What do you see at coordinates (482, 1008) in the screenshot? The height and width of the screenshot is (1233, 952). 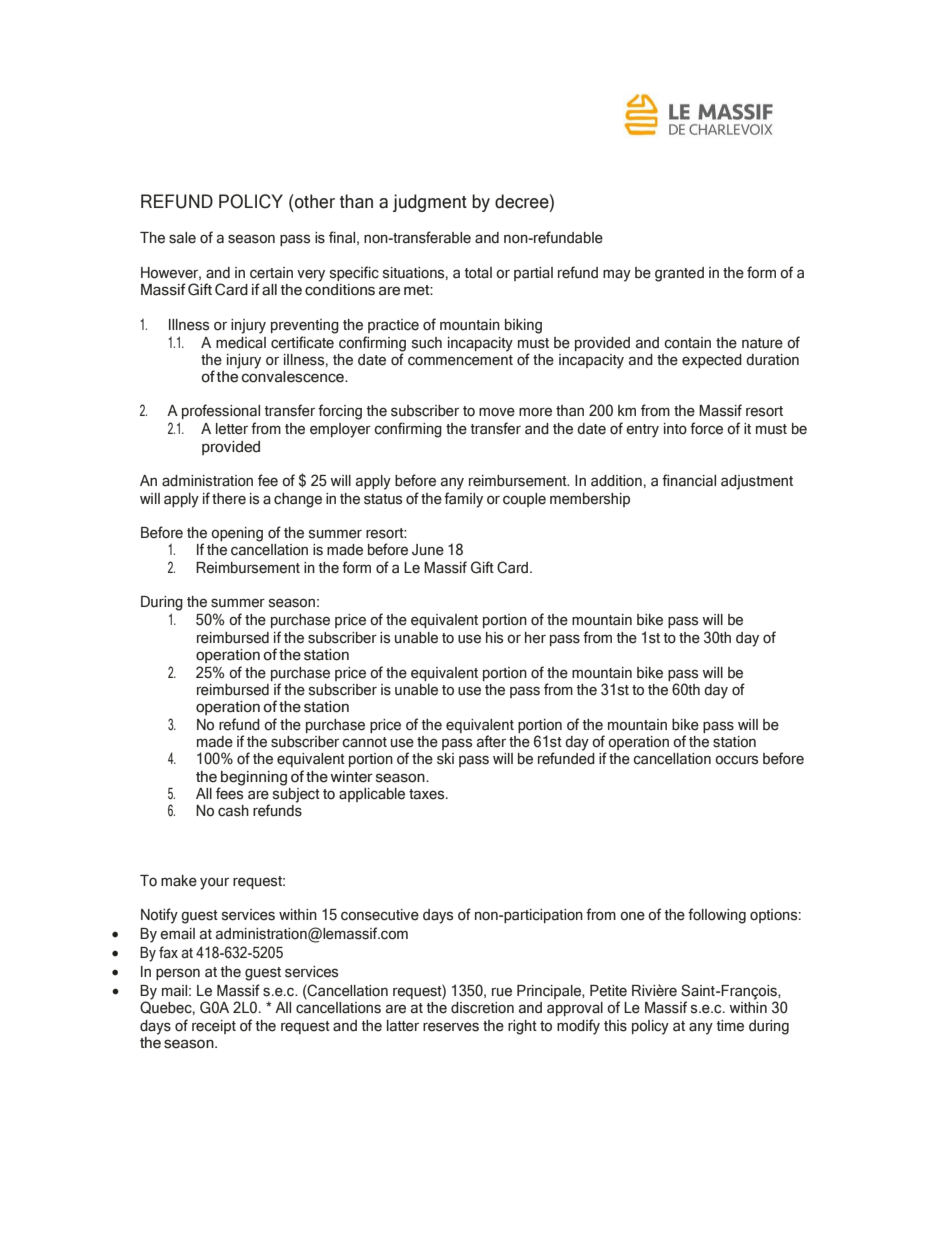 I see `discretion` at bounding box center [482, 1008].
